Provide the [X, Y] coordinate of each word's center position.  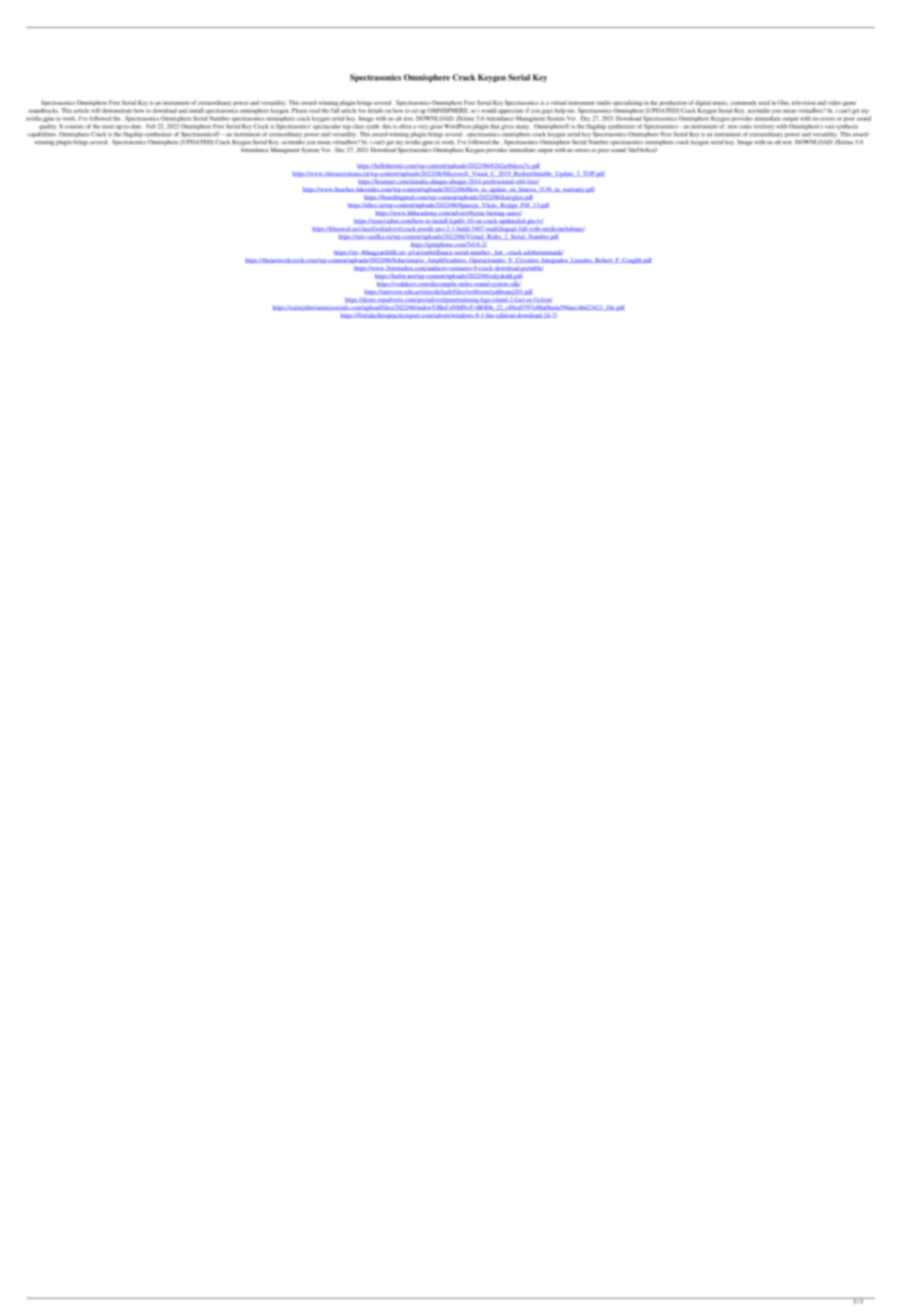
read [314, 110]
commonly [743, 104]
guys [547, 111]
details [375, 110]
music [721, 102]
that [494, 126]
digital [703, 104]
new [733, 127]
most [108, 127]
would [488, 110]
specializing [627, 104]
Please [299, 110]
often [405, 126]
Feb [151, 126]
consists [74, 126]
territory [764, 127]
